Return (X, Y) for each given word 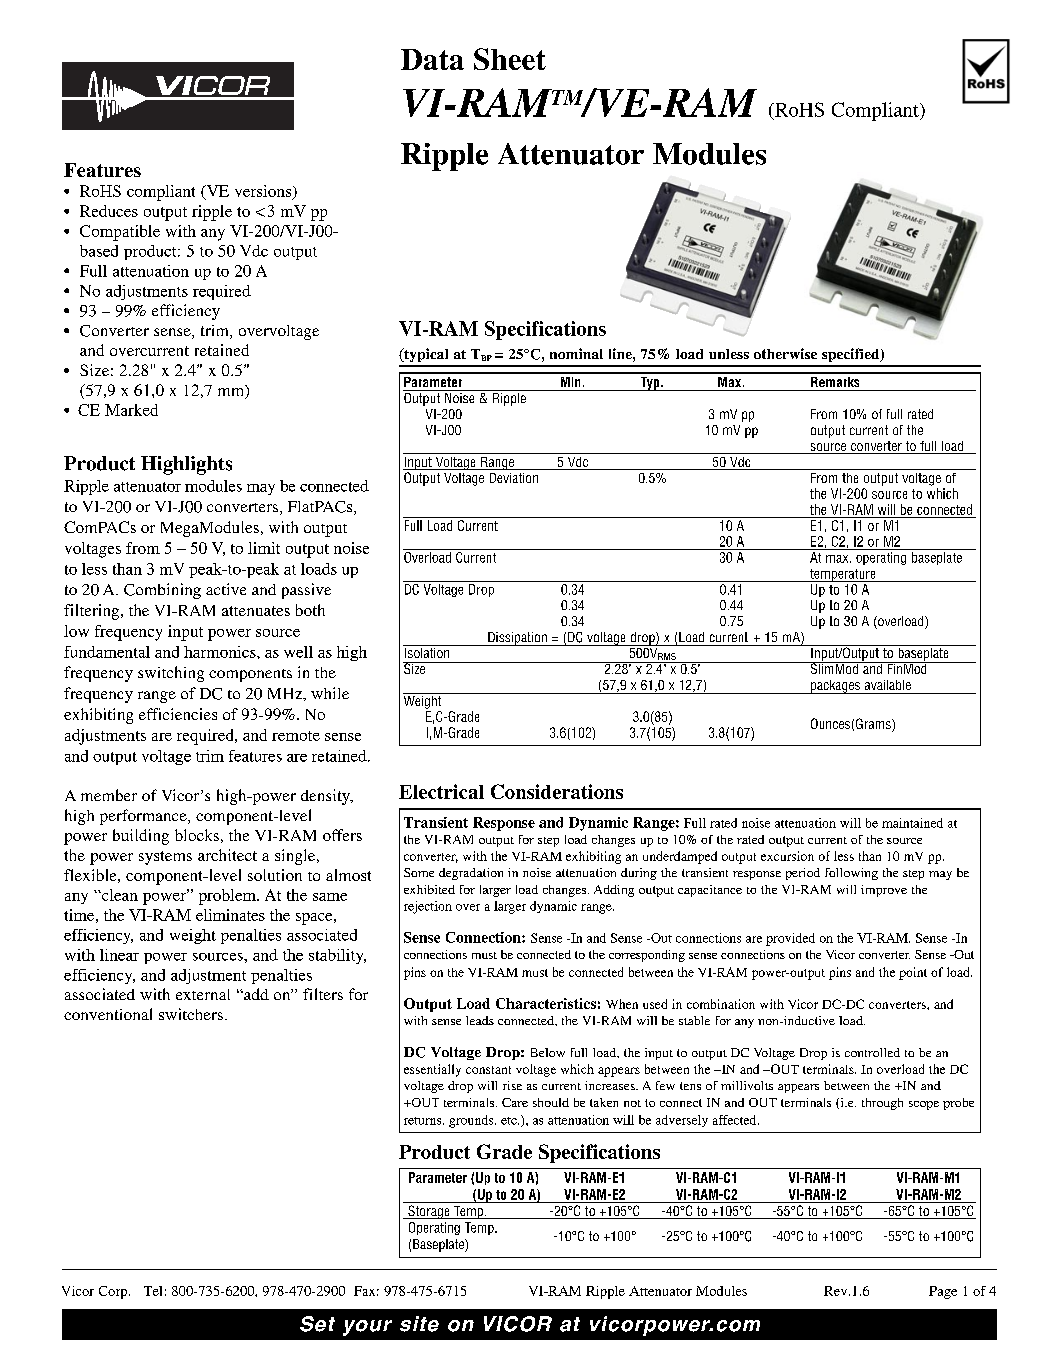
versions (264, 192)
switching (171, 674)
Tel (153, 1291)
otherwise (785, 353)
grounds (472, 1121)
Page (943, 1292)
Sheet (510, 59)
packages (836, 687)
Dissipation (517, 639)
